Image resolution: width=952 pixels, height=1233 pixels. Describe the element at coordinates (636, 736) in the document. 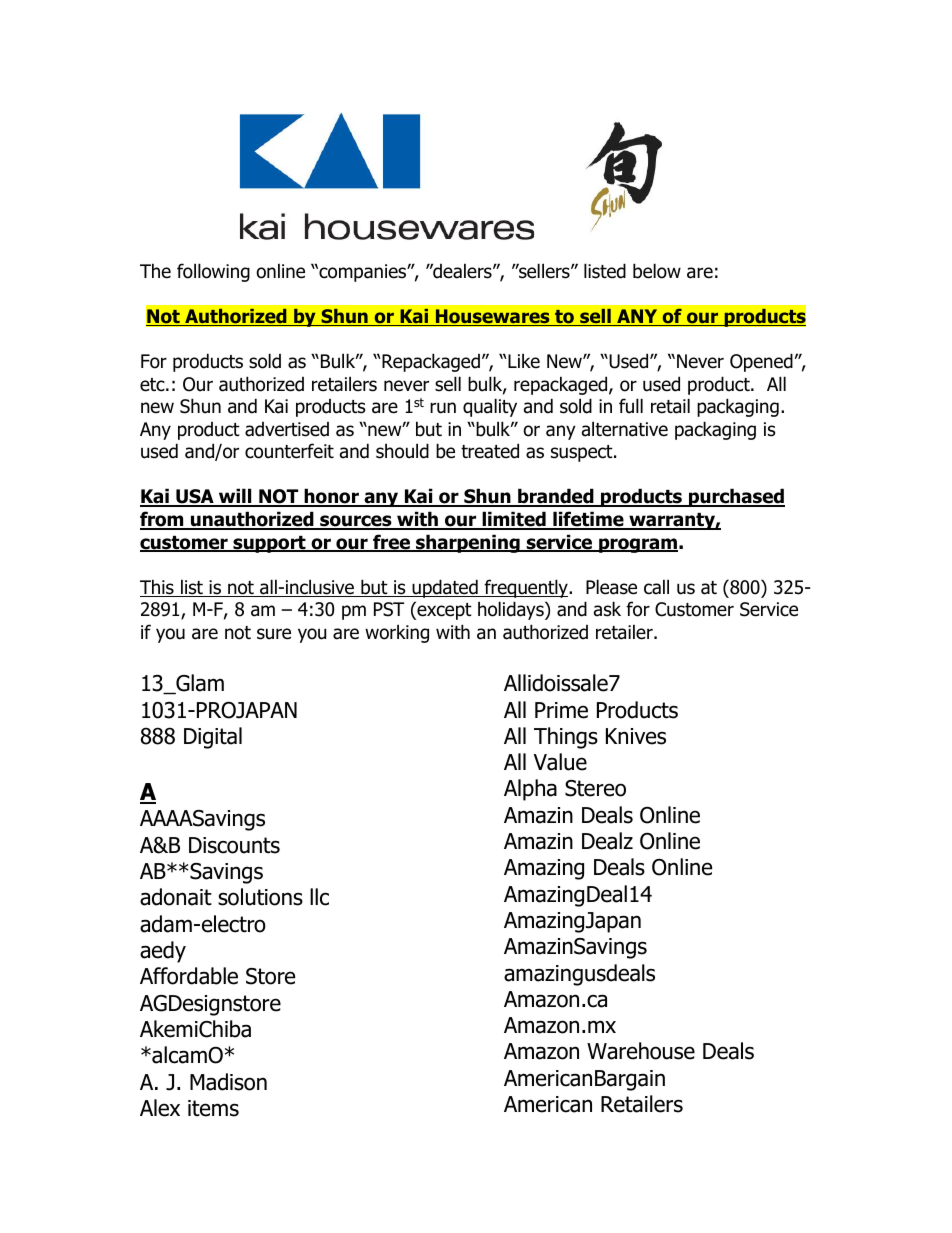

I see `Knives` at that location.
